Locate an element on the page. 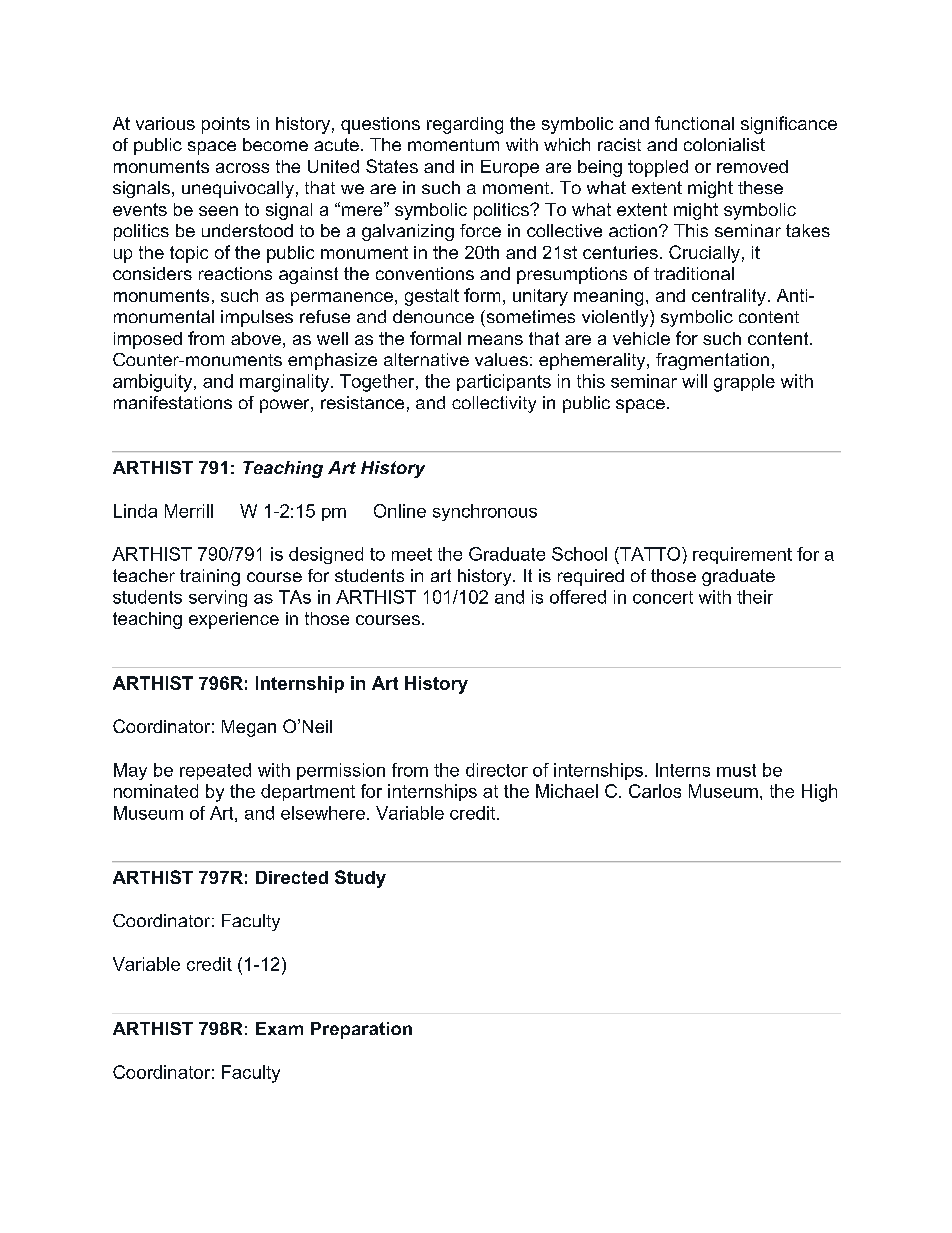  training is located at coordinates (210, 577).
